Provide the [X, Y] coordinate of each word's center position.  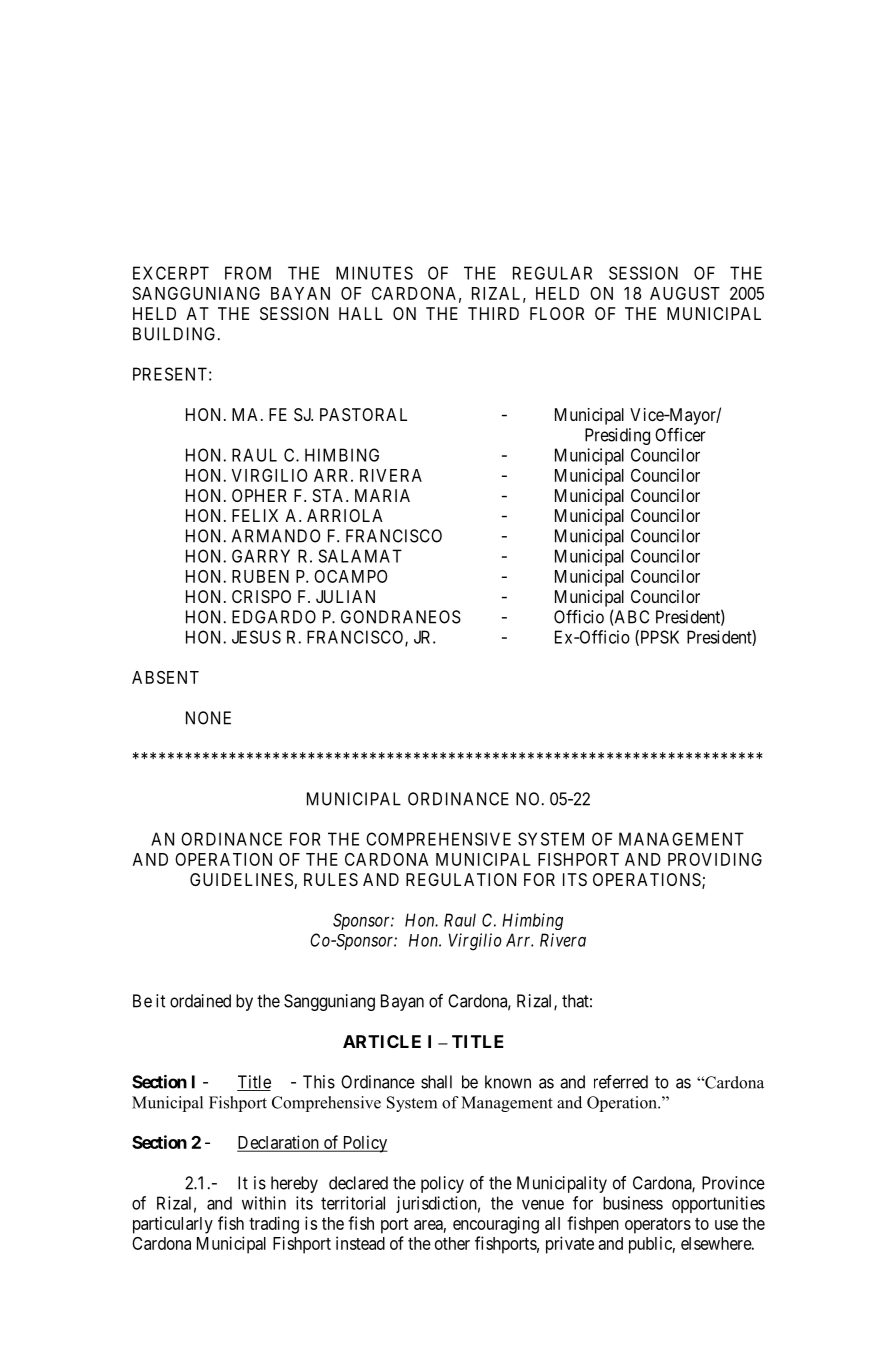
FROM [248, 273]
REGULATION [461, 879]
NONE [208, 718]
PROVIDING [715, 859]
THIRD [493, 313]
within [264, 1203]
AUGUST [685, 293]
